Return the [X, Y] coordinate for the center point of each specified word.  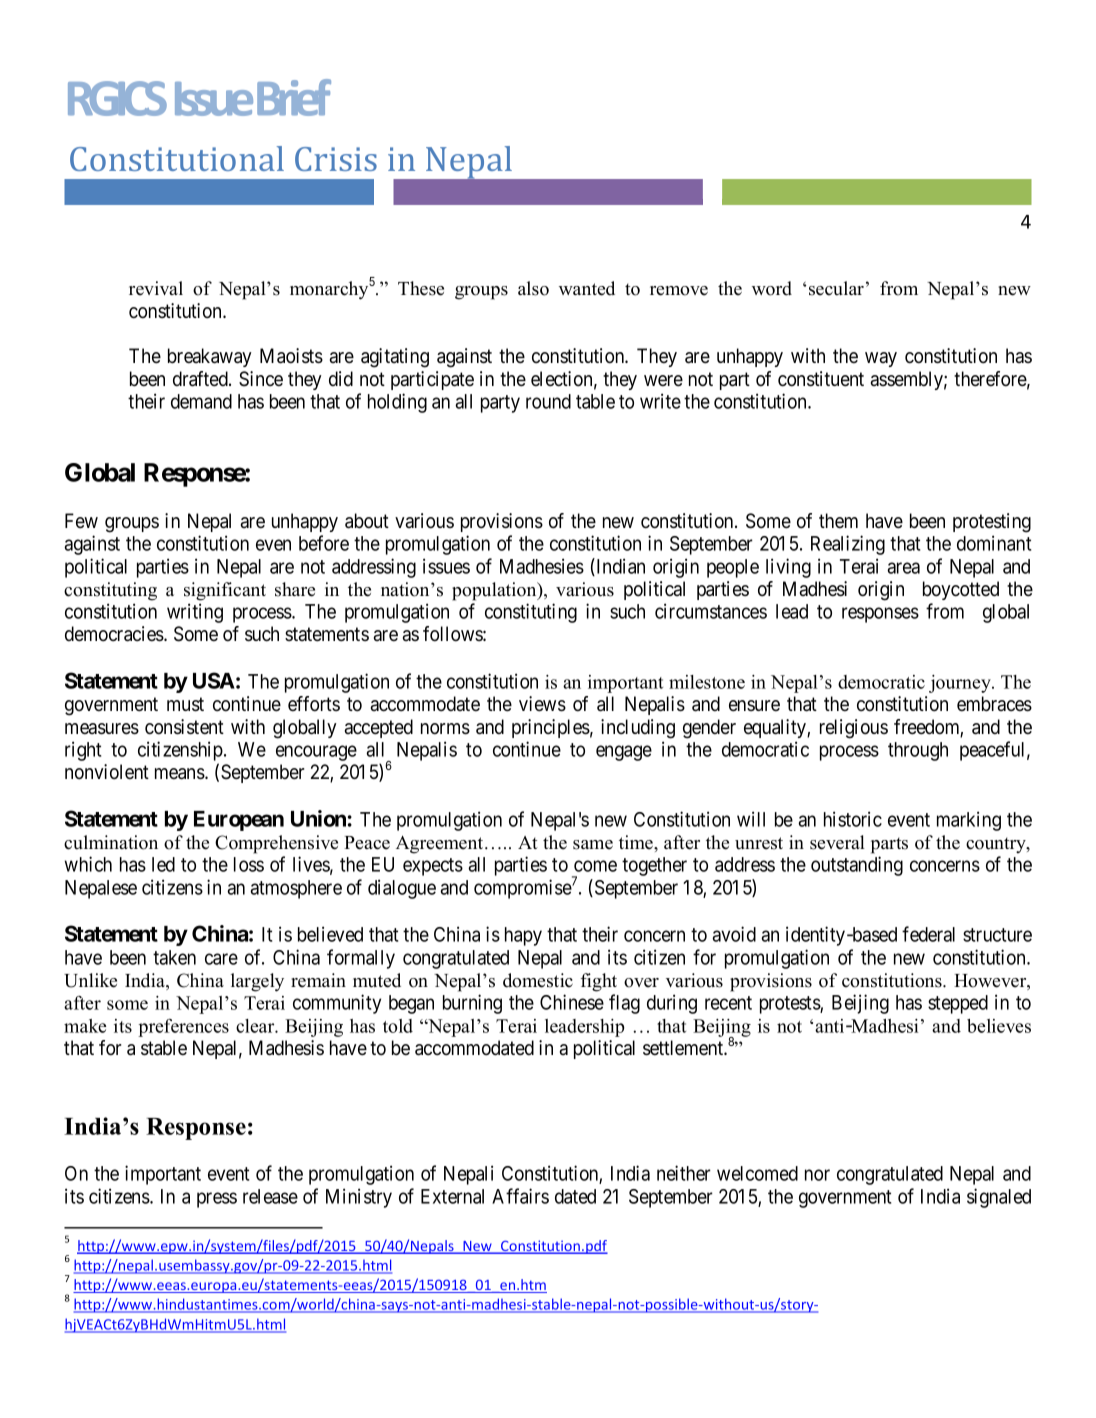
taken [174, 957]
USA [214, 680]
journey [961, 684]
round [548, 401]
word [772, 288]
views [542, 704]
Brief [294, 97]
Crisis [336, 159]
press [217, 1200]
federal [928, 934]
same [593, 845]
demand [201, 401]
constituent [821, 379]
